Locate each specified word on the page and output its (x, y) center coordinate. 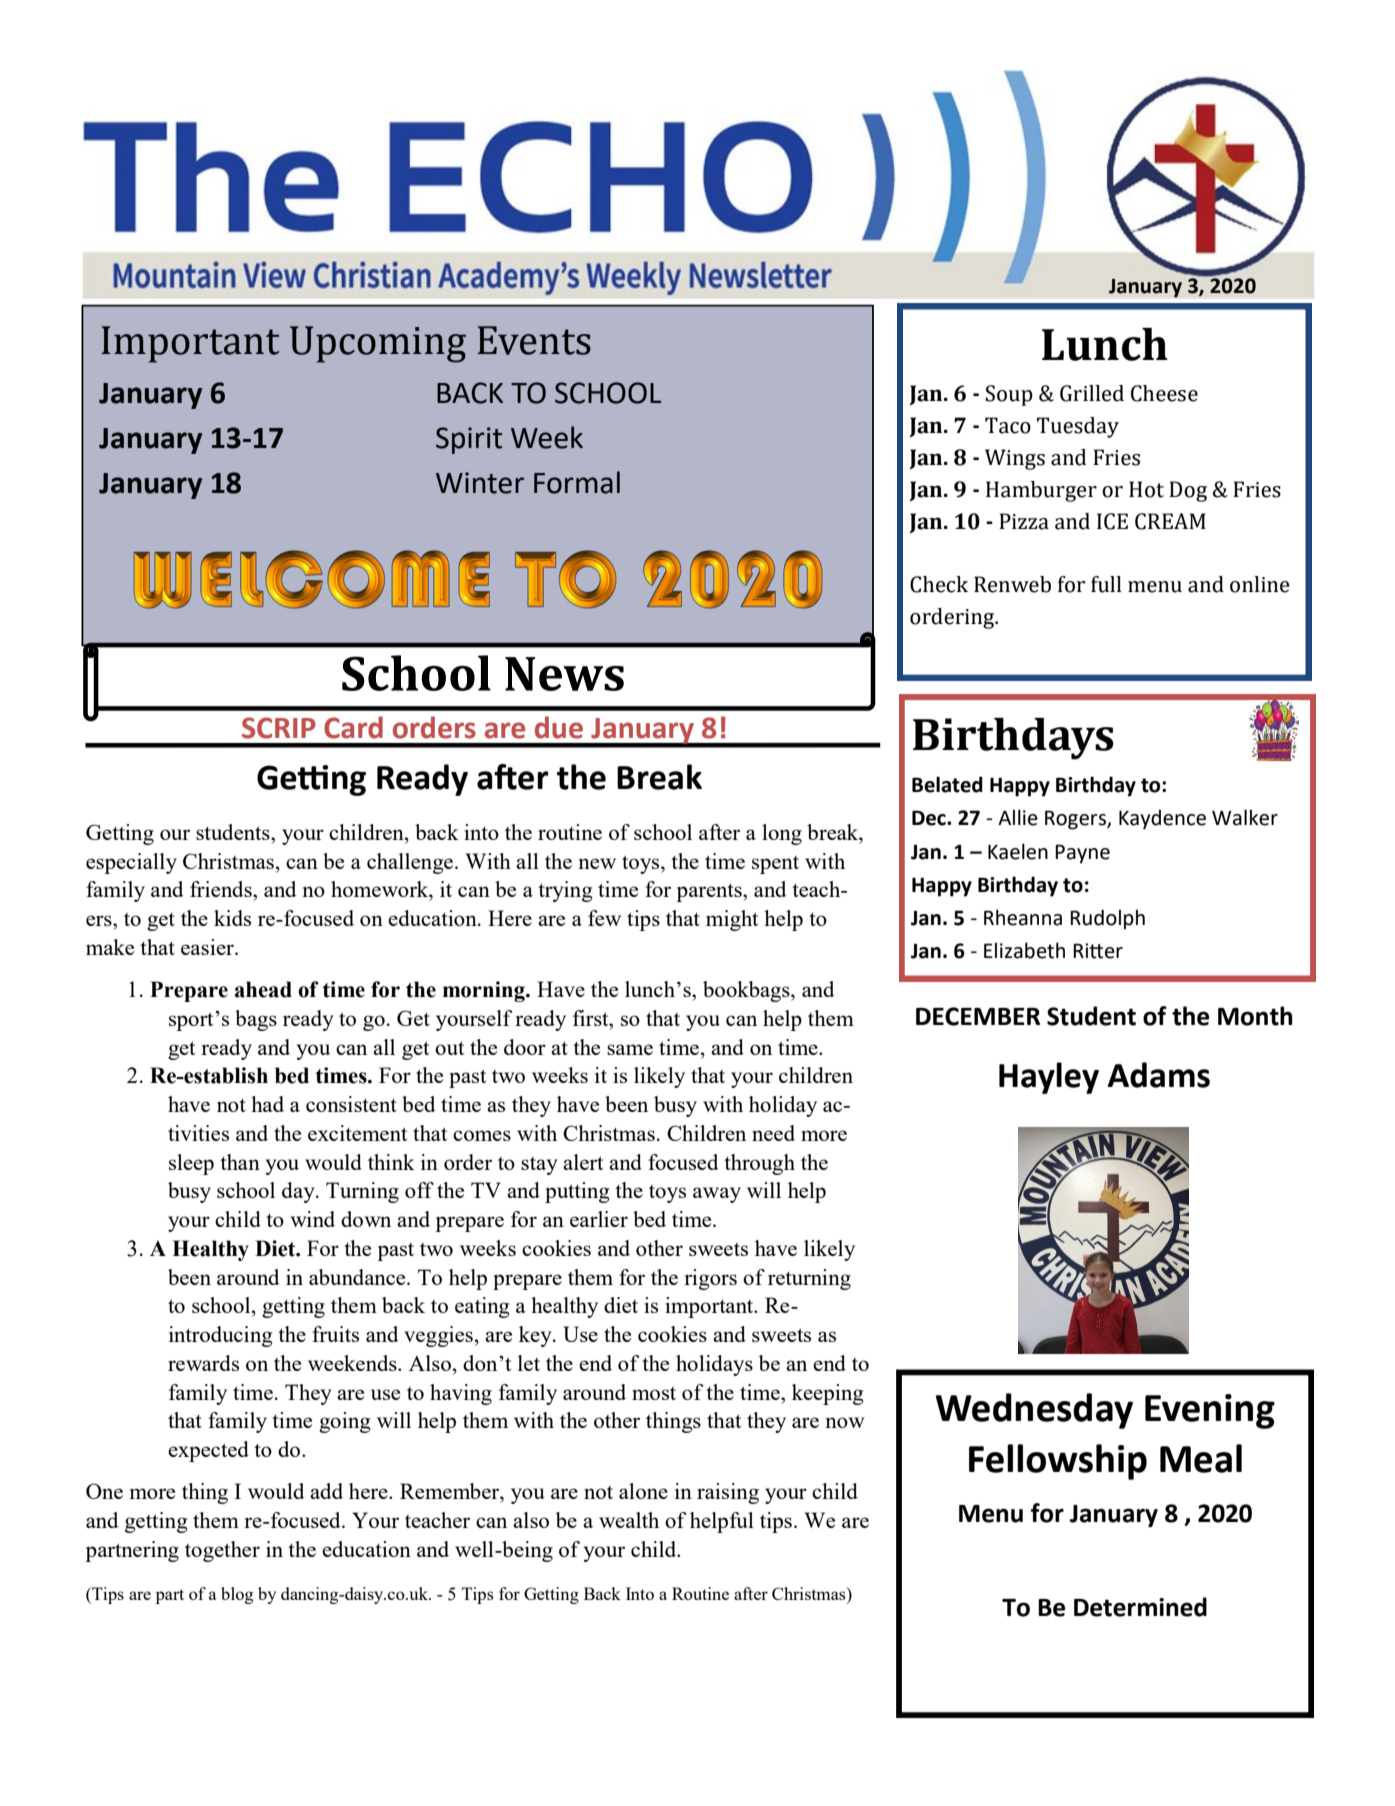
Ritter (1098, 951)
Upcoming (378, 344)
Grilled (1092, 393)
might (732, 920)
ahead (263, 989)
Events (534, 340)
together (222, 1551)
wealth (629, 1520)
